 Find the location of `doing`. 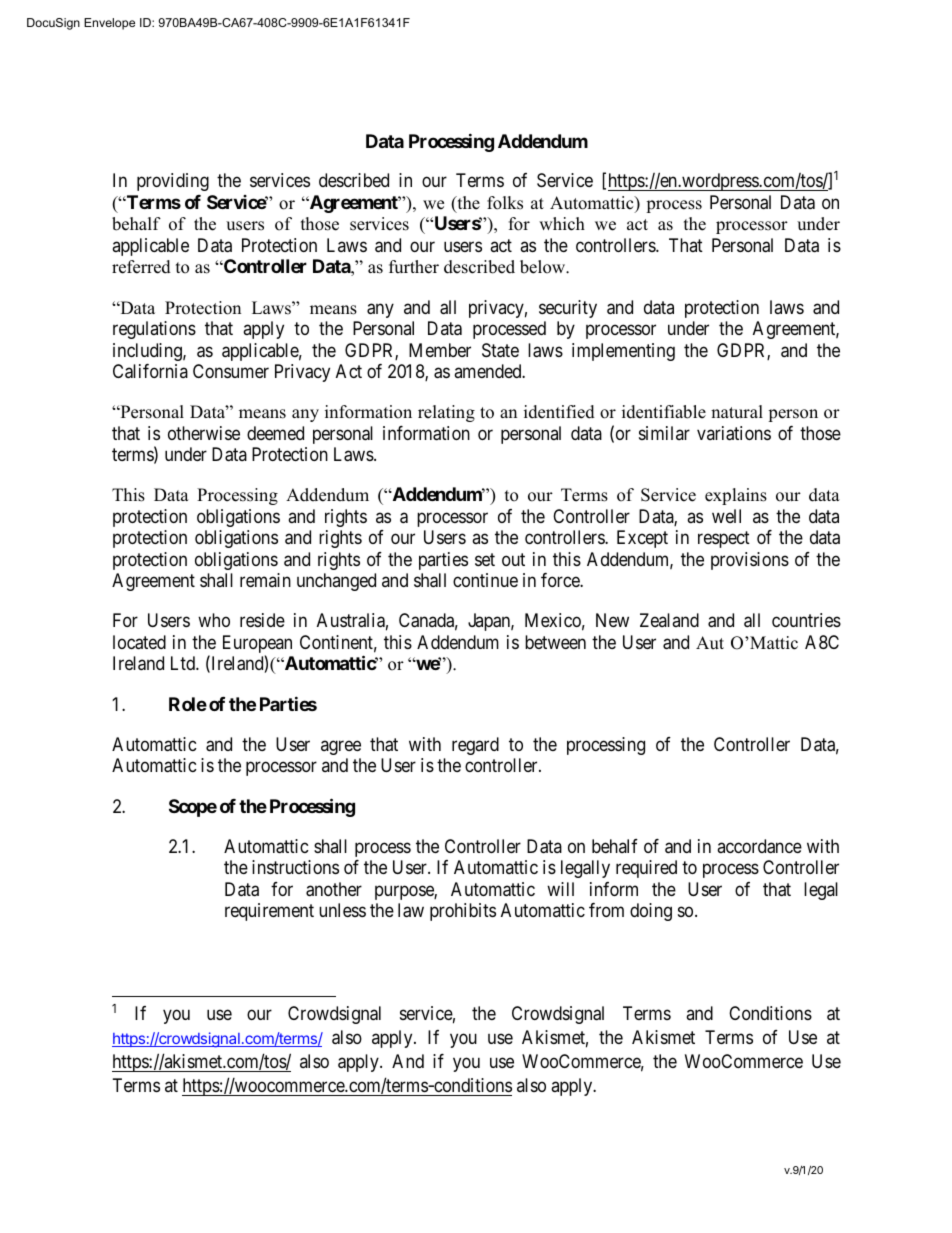

doing is located at coordinates (651, 912).
